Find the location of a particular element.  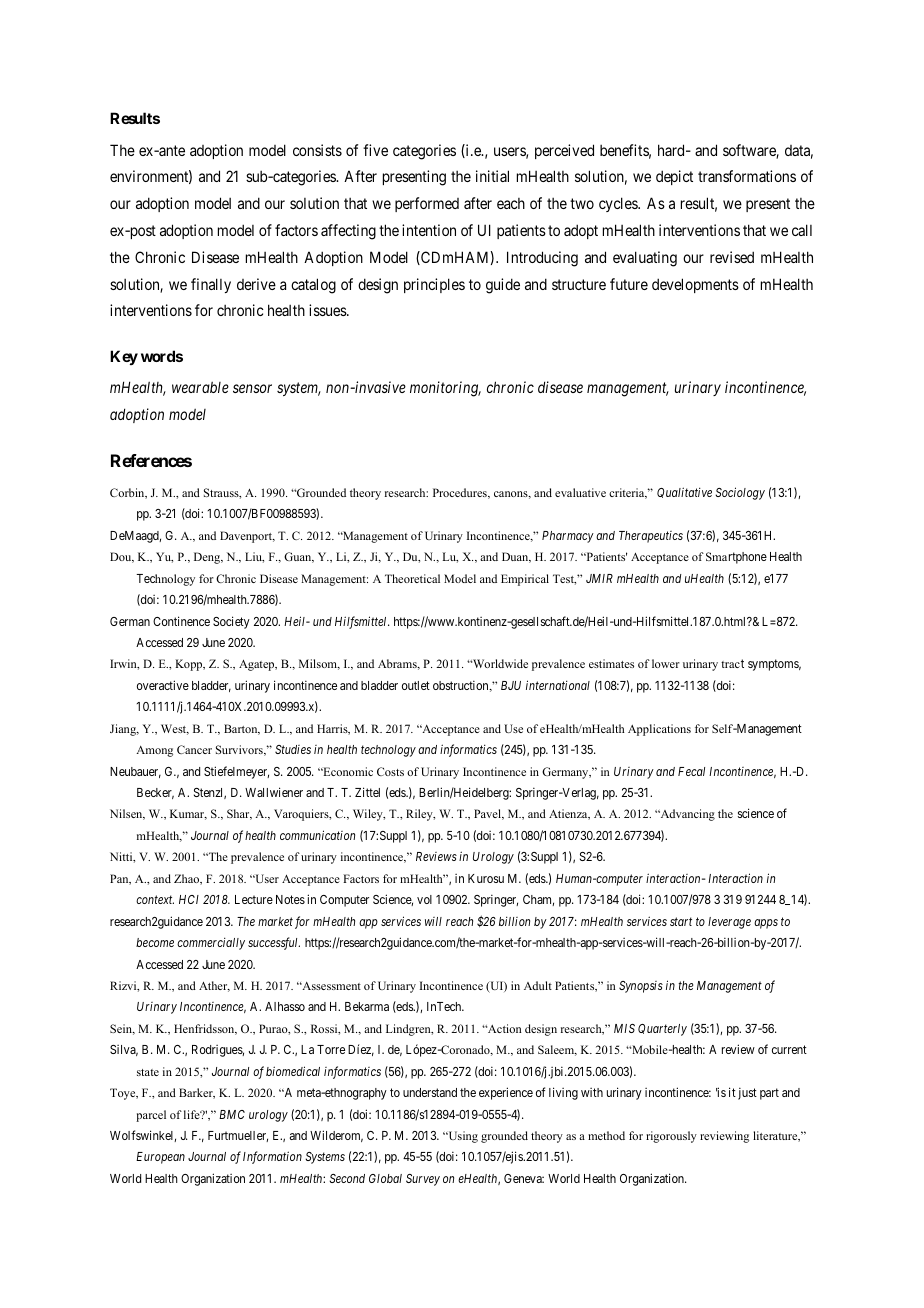

Procedures is located at coordinates (461, 493).
